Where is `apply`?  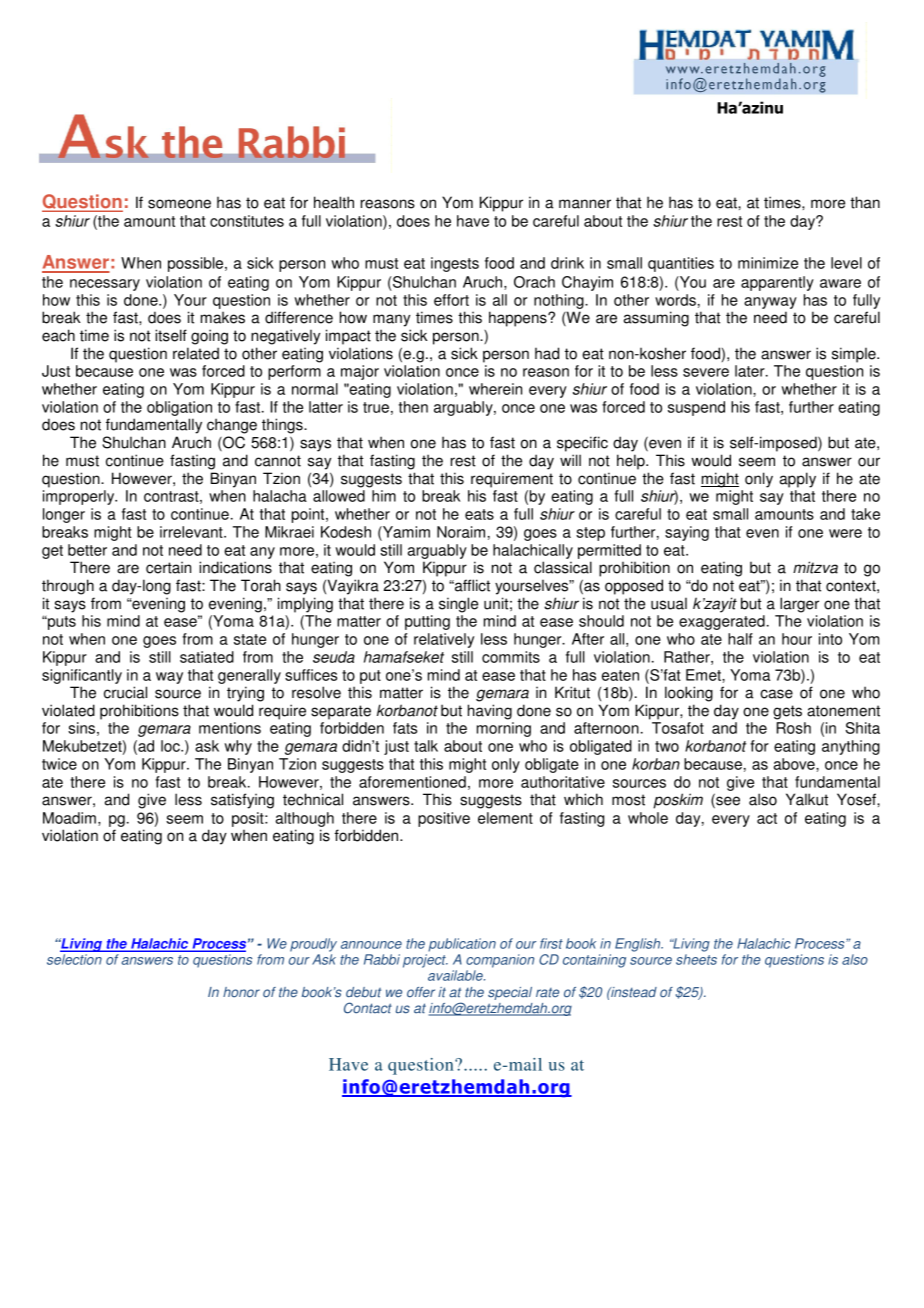 apply is located at coordinates (798, 480).
